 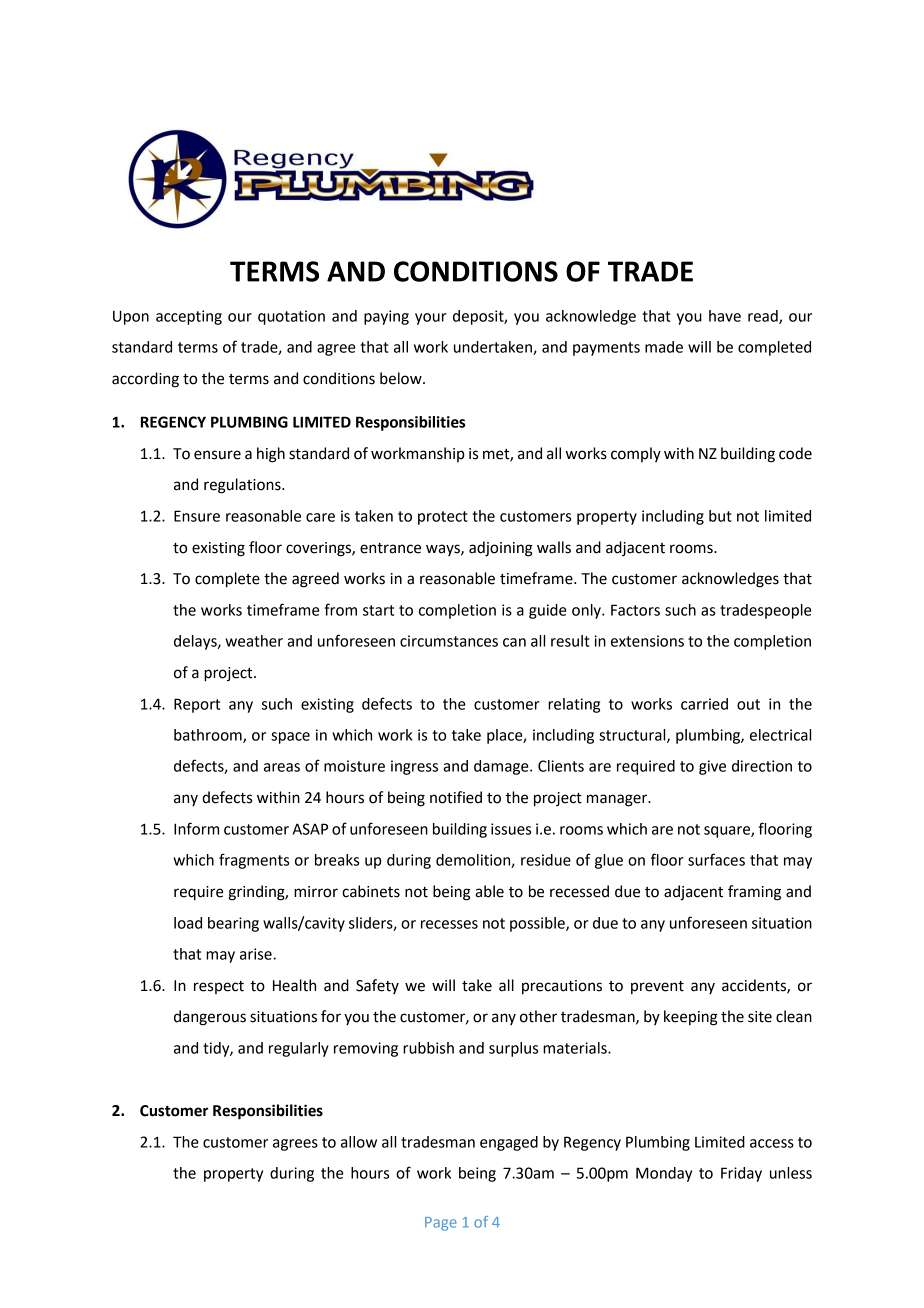 What do you see at coordinates (243, 486) in the document?
I see `regulations` at bounding box center [243, 486].
